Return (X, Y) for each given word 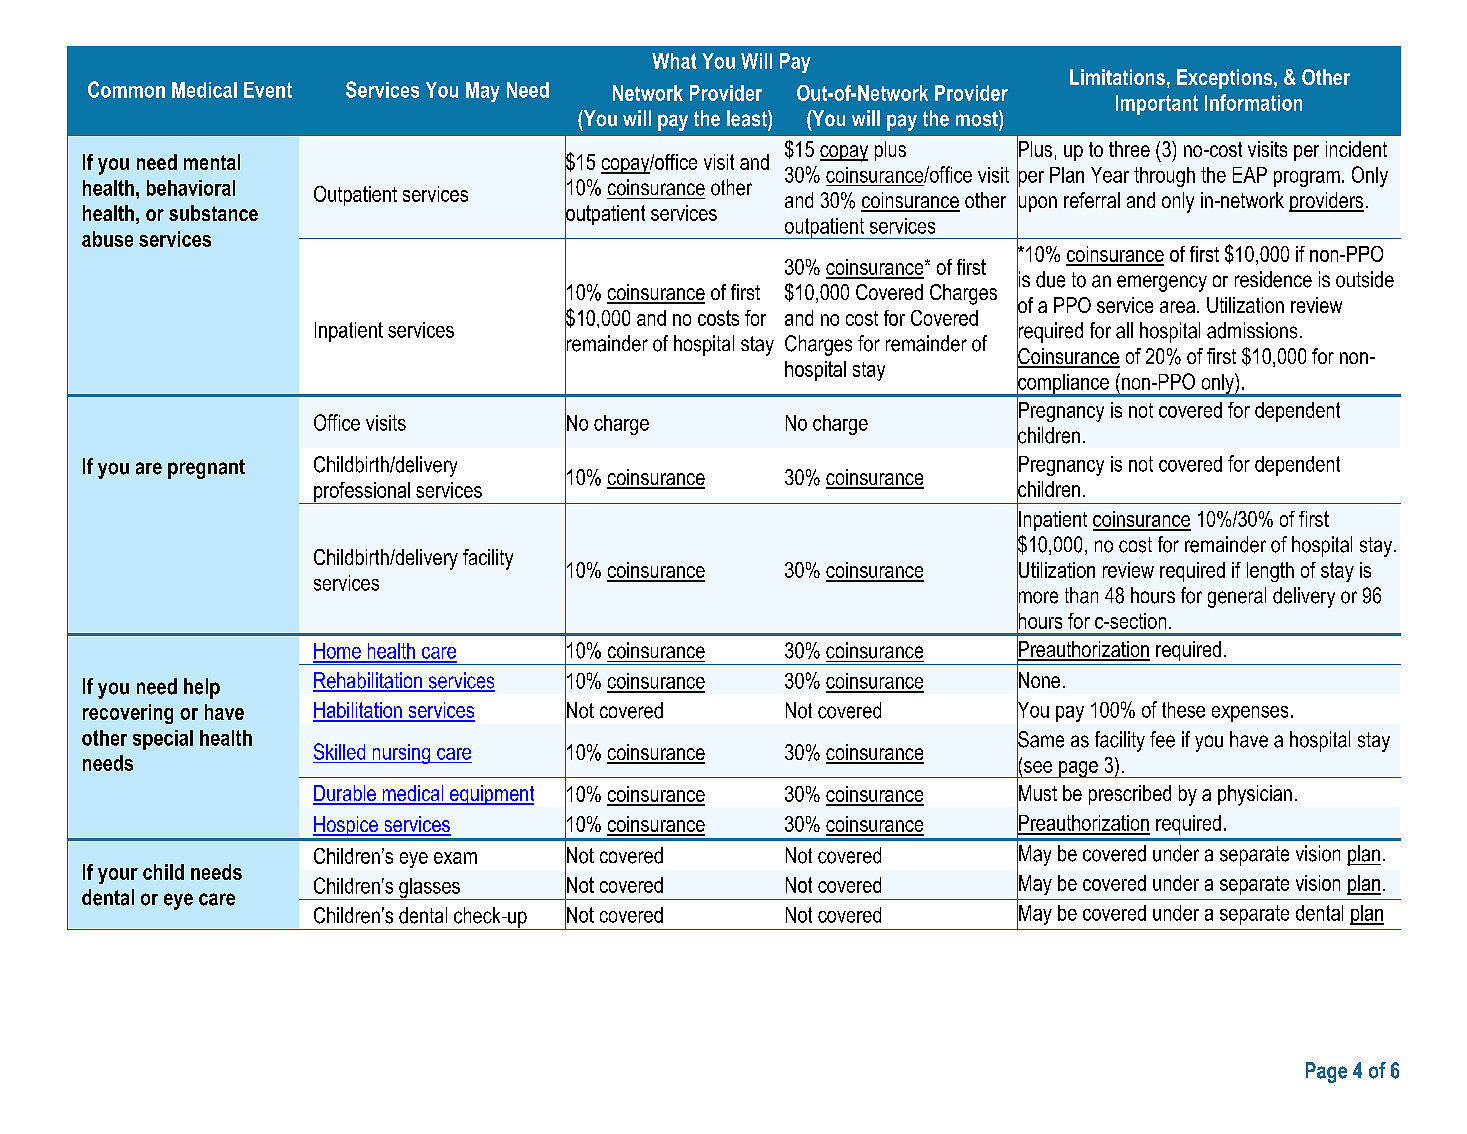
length (1270, 572)
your (118, 876)
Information (1253, 102)
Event (268, 90)
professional (362, 493)
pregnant (206, 469)
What (674, 61)
